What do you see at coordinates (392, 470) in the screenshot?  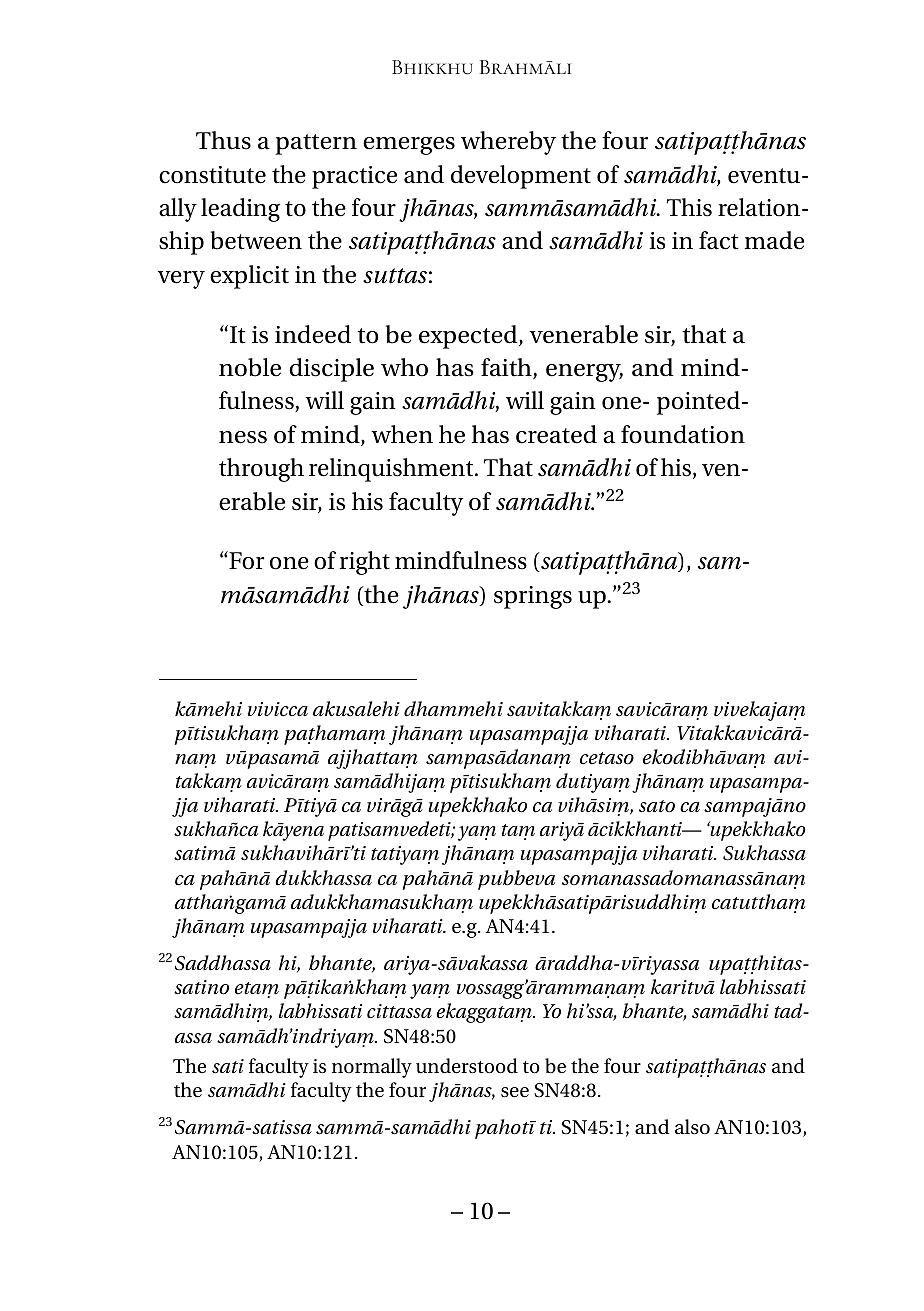 I see `relinquishment` at bounding box center [392, 470].
